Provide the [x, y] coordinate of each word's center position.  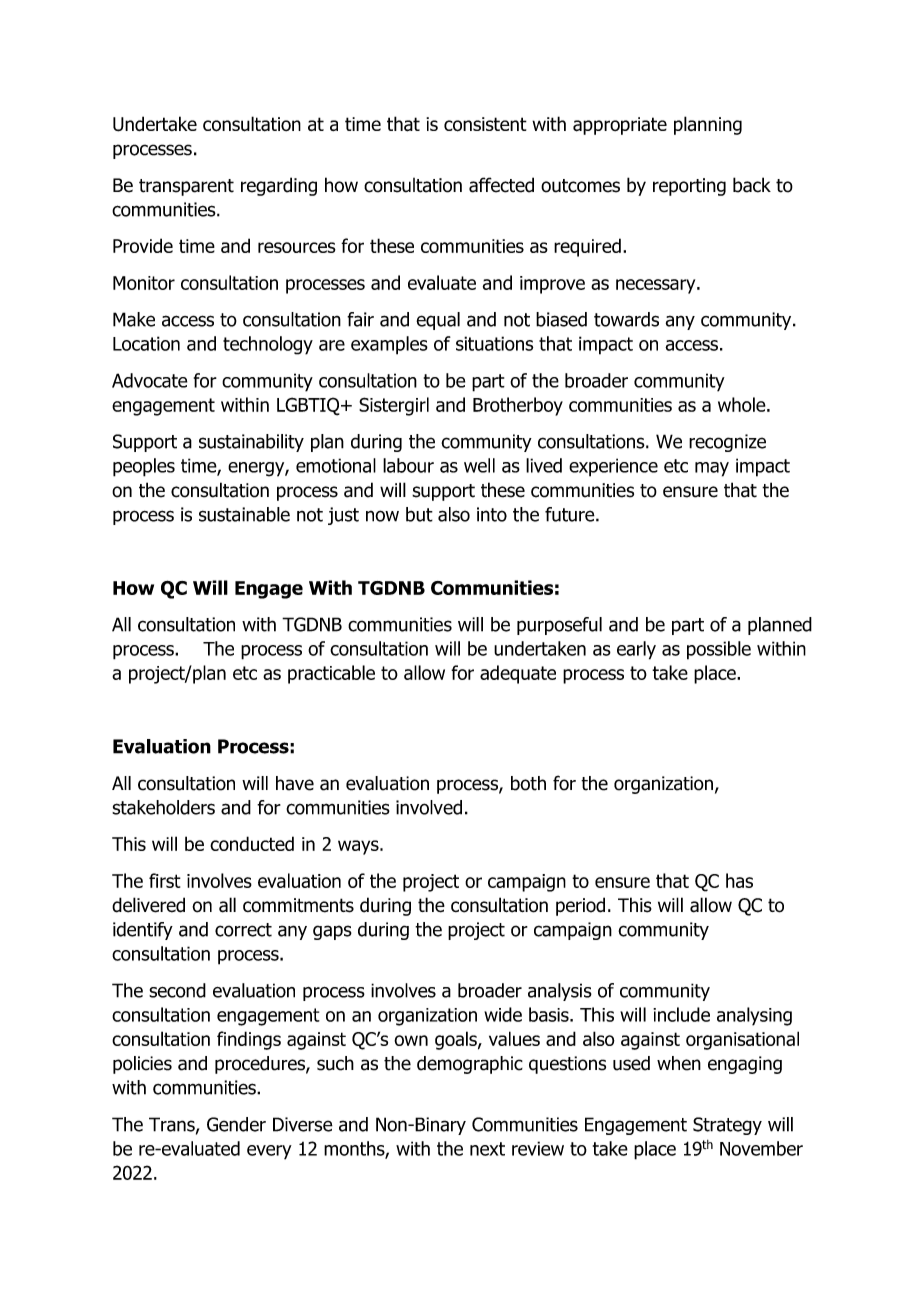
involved [429, 807]
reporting [689, 187]
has [739, 880]
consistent [485, 124]
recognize [727, 443]
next [487, 1149]
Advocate [149, 380]
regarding [279, 186]
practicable [331, 674]
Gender [236, 1124]
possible [719, 650]
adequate [518, 674]
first [165, 880]
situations [494, 343]
